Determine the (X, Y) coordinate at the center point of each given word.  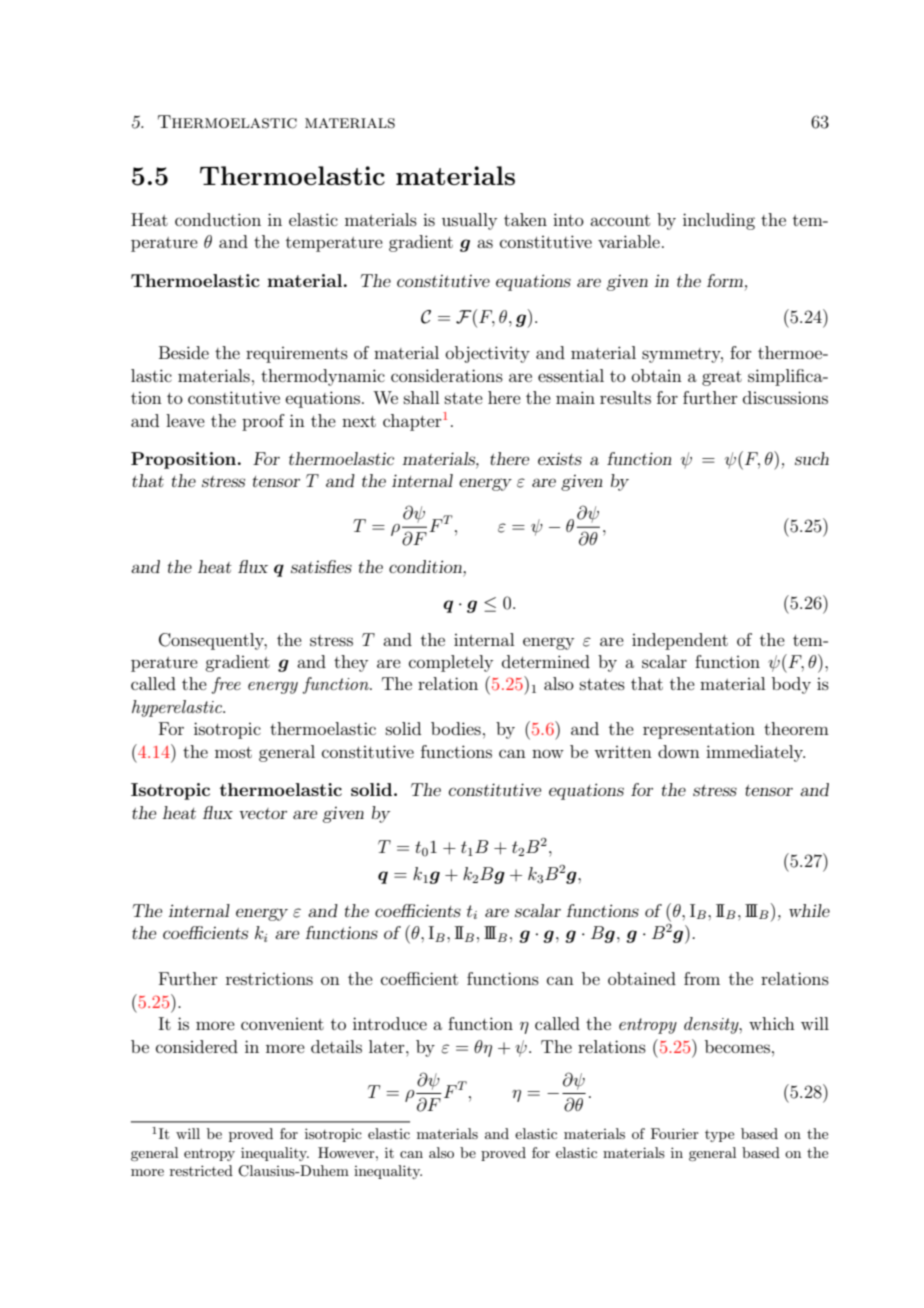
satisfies (321, 566)
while (809, 910)
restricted (201, 1170)
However (347, 1152)
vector (263, 813)
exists (560, 459)
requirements (297, 355)
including (719, 221)
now (548, 753)
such (812, 458)
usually (469, 221)
